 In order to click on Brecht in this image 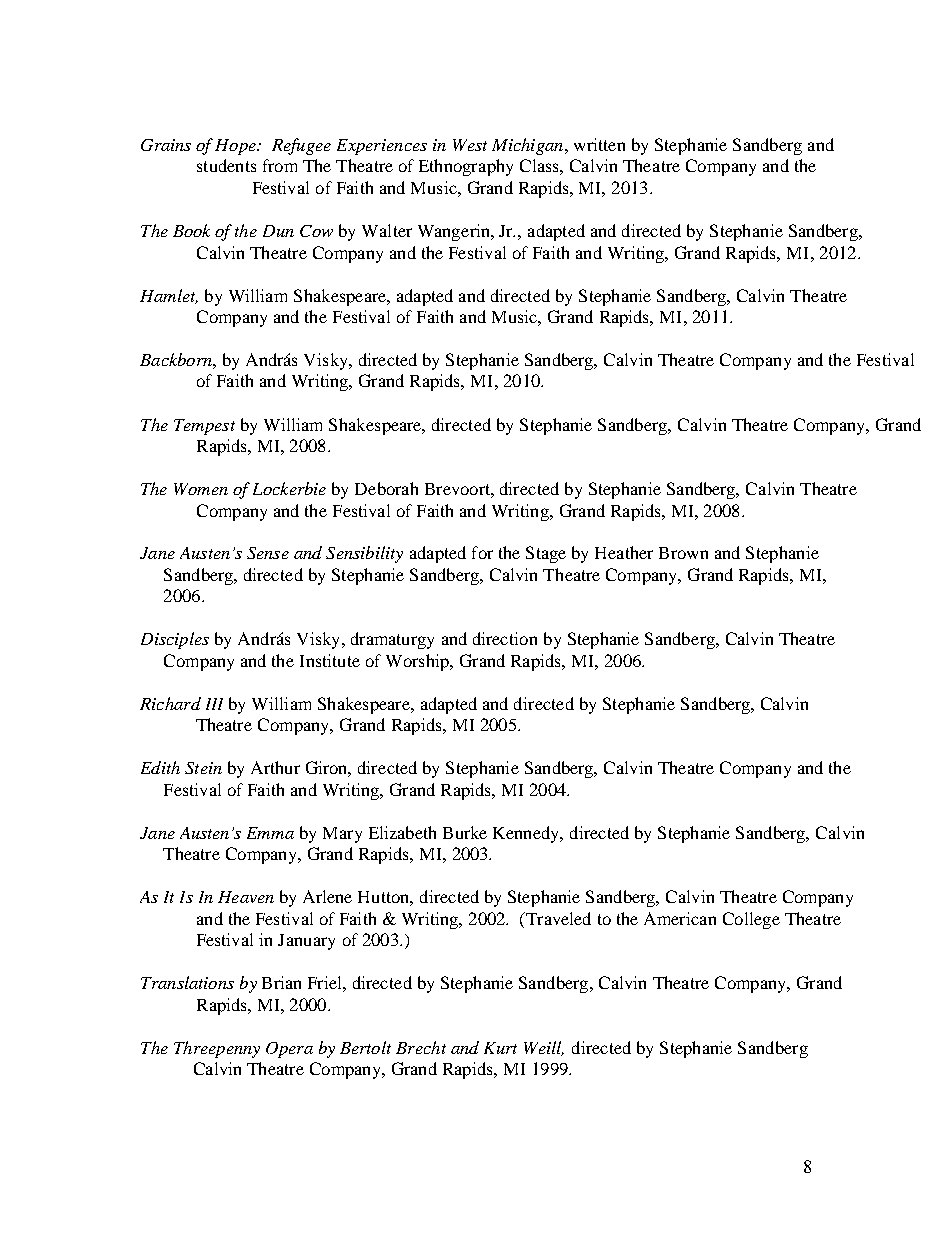, I will do `click(421, 1047)`.
